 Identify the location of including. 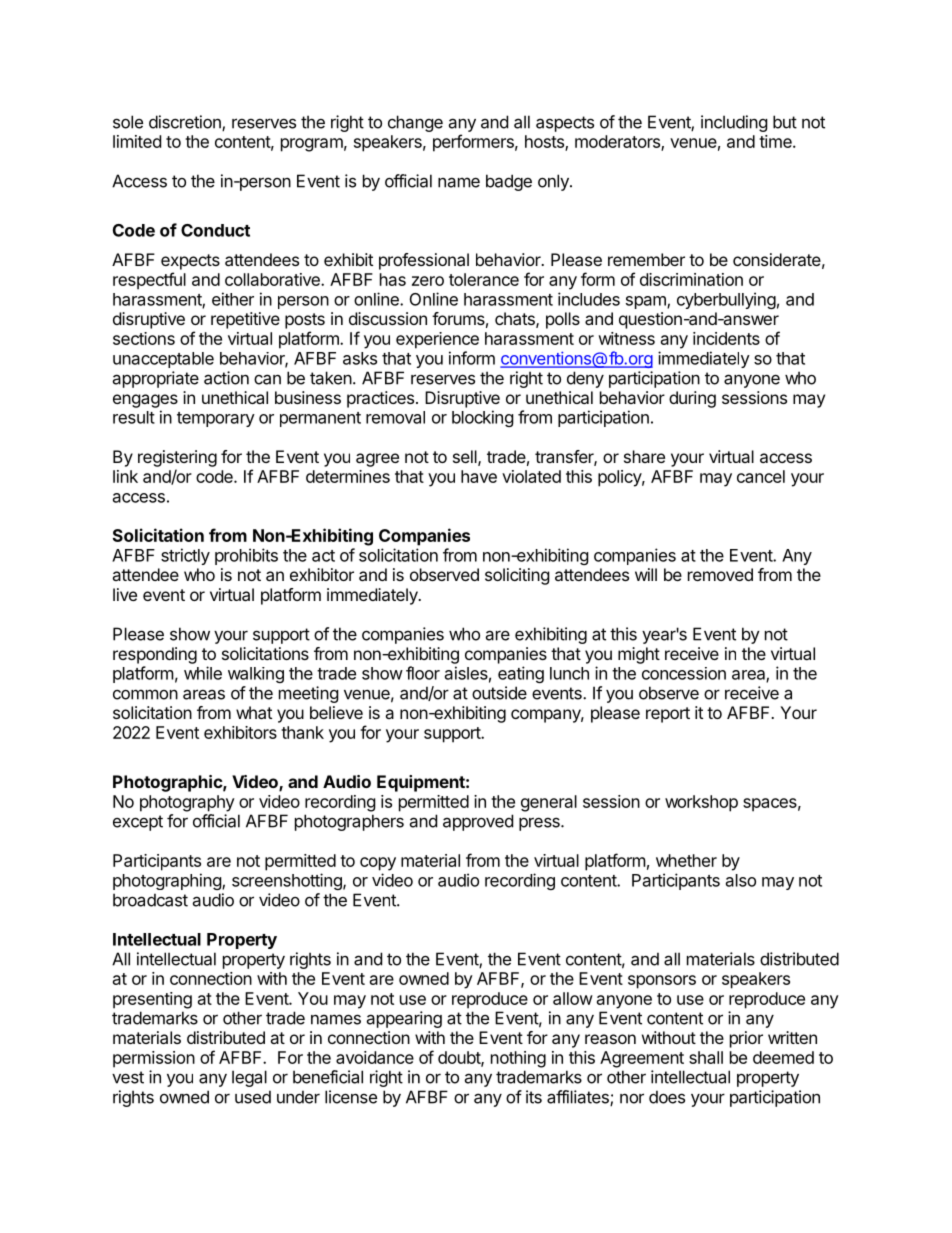
(734, 123).
